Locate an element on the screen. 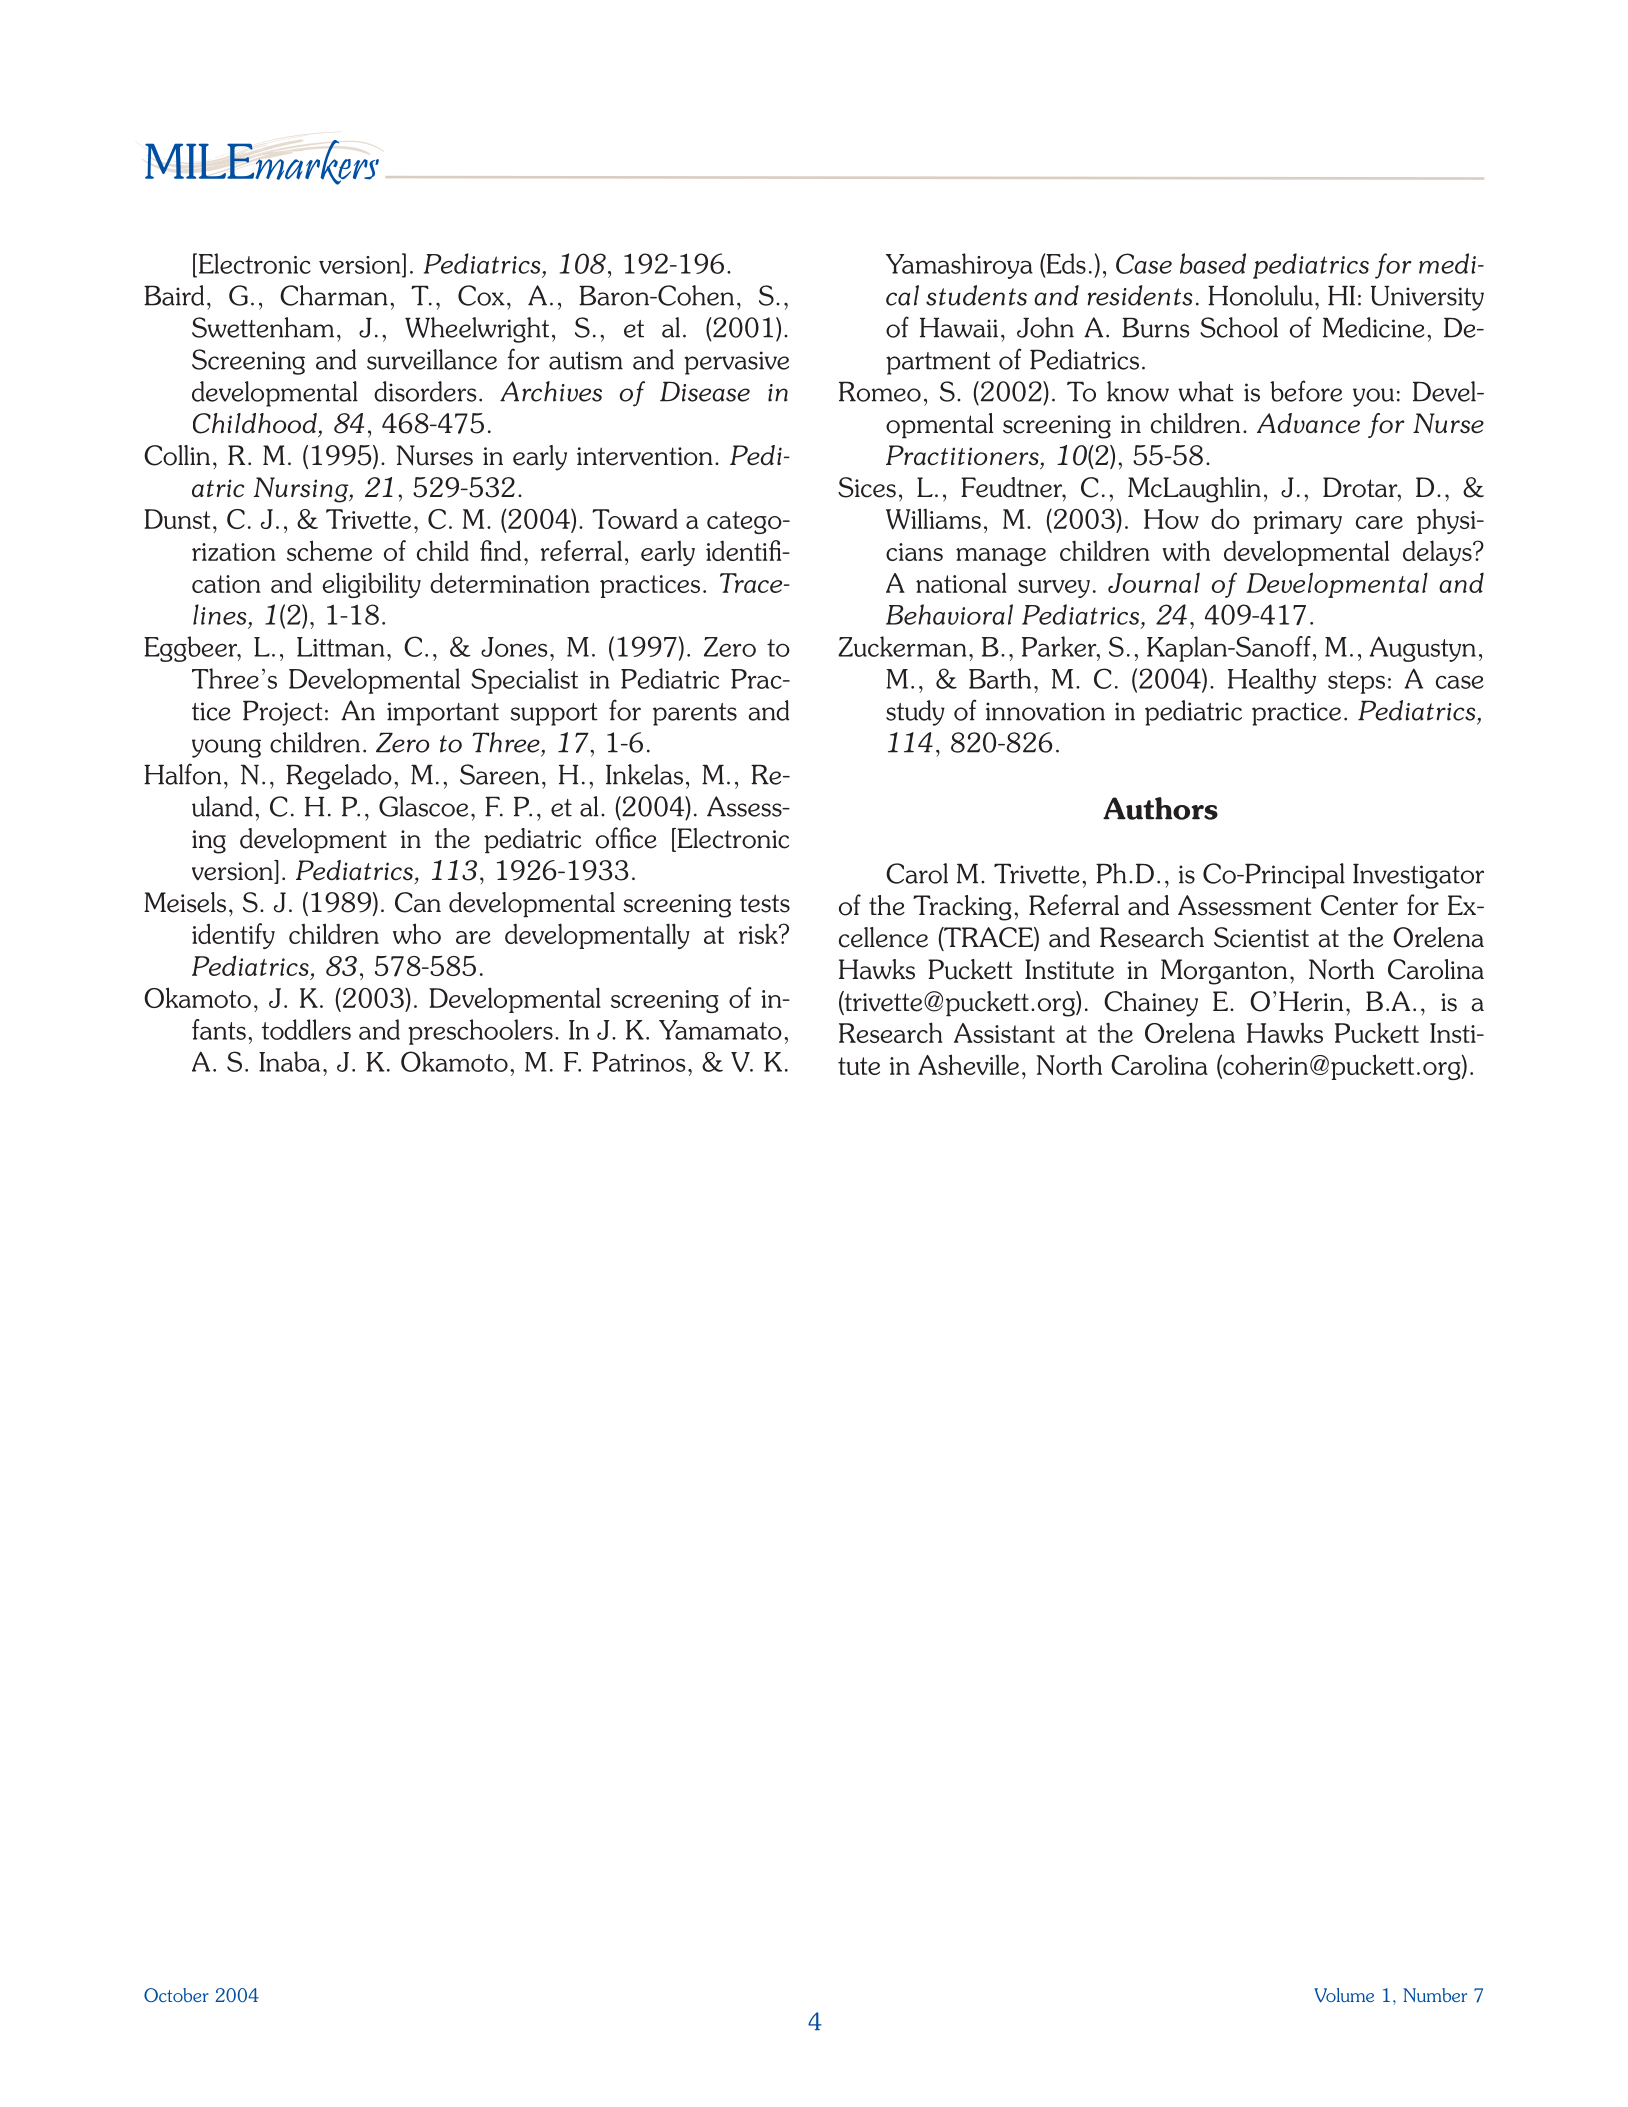  Inaba is located at coordinates (289, 1061).
